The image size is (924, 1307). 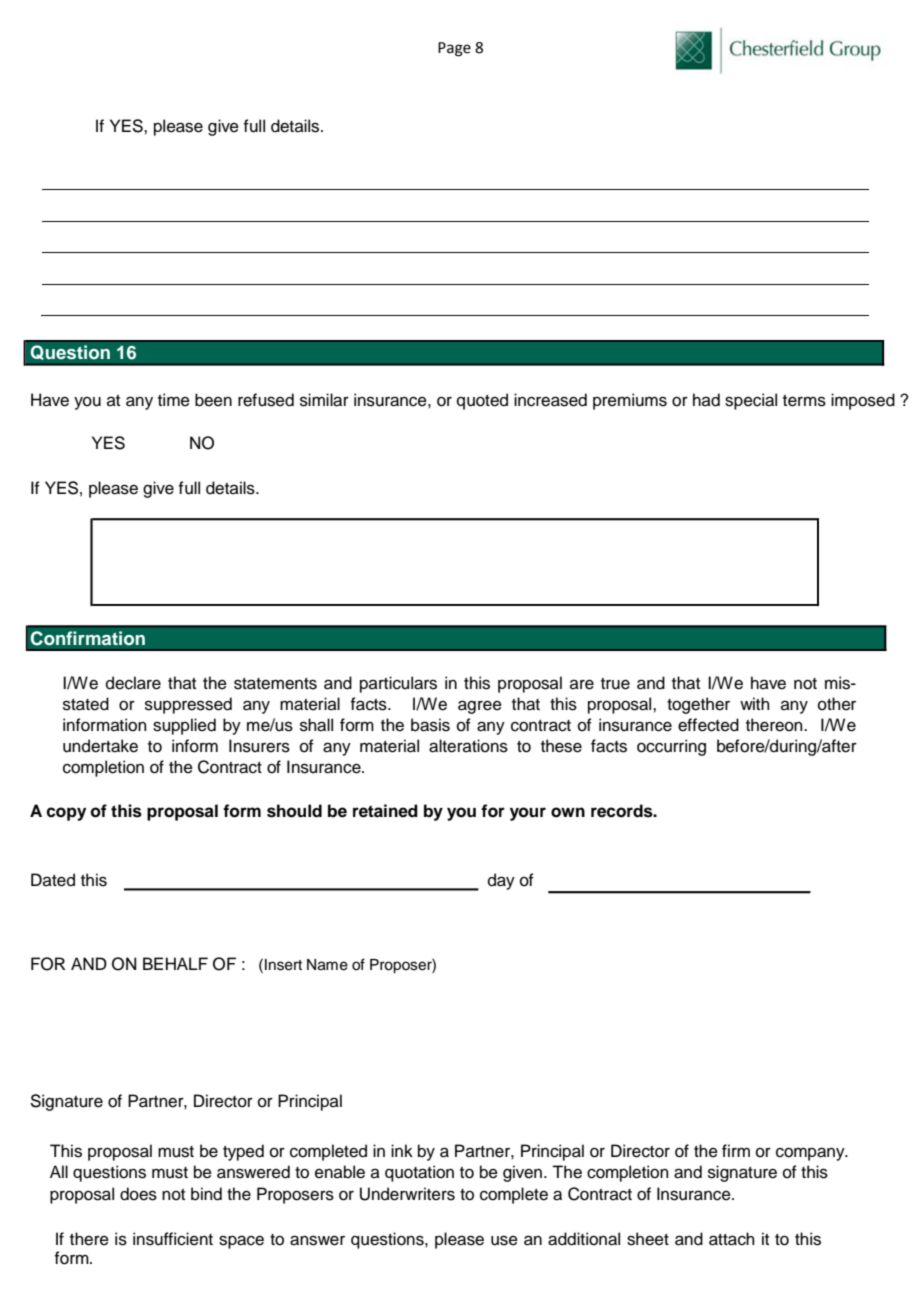 What do you see at coordinates (751, 401) in the image?
I see `special` at bounding box center [751, 401].
